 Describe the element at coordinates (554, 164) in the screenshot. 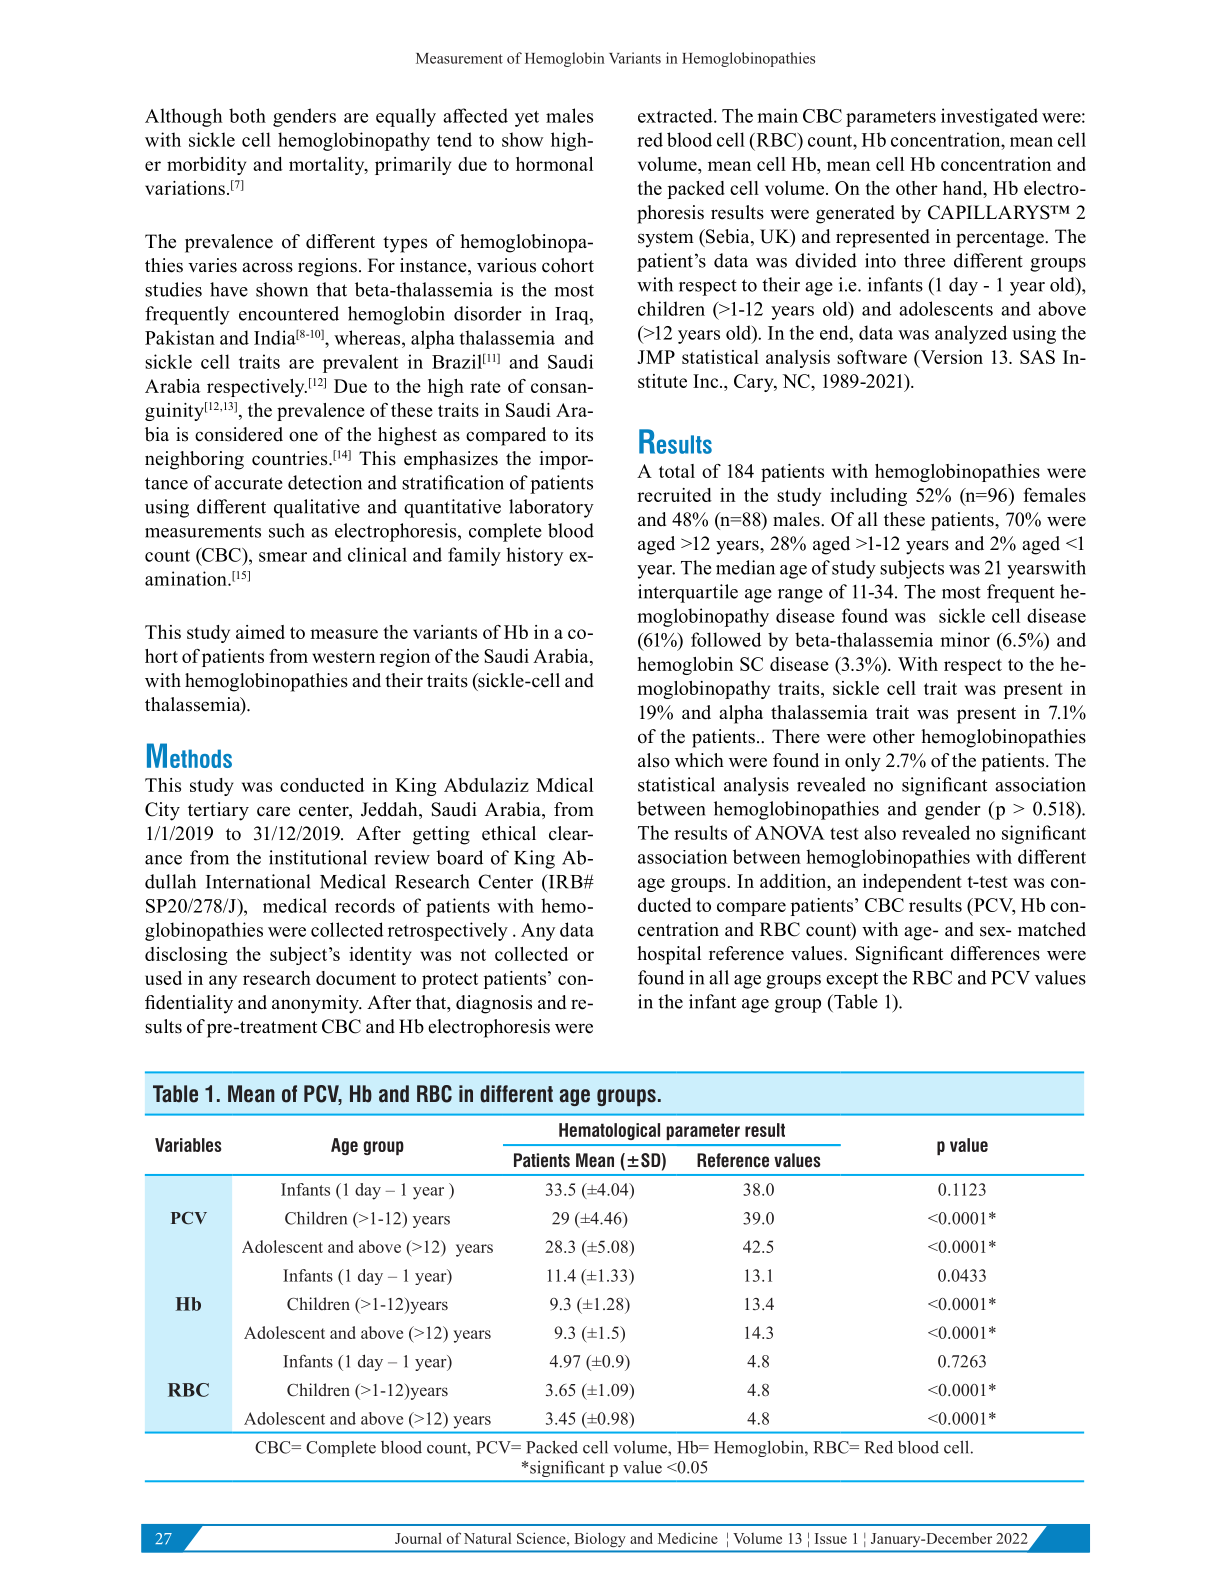

I see `hormonal` at that location.
